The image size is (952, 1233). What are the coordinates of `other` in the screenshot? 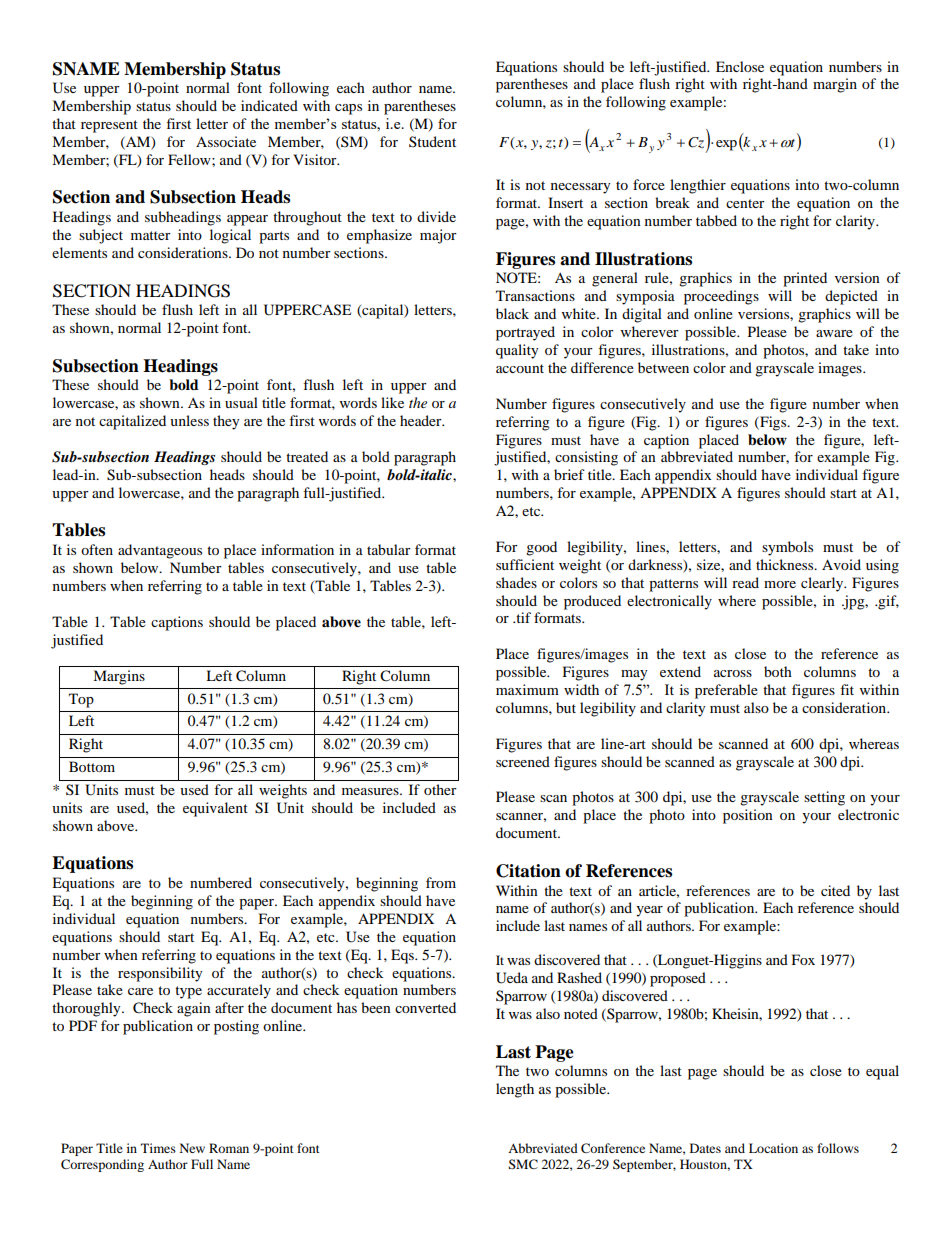 It's located at (440, 789).
